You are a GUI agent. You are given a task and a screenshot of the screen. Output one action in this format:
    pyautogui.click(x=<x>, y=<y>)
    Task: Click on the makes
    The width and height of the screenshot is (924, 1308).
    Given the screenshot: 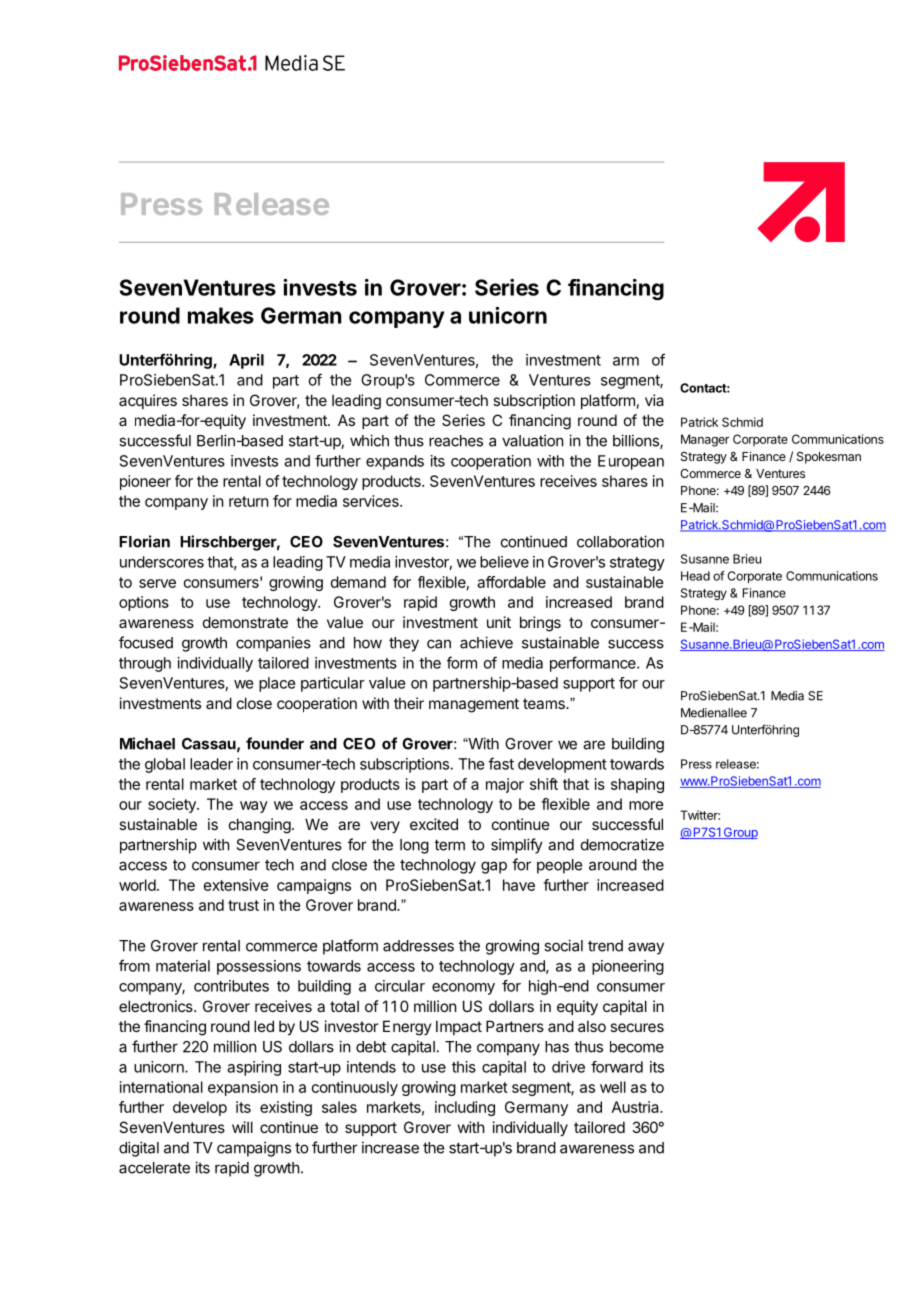 What is the action you would take?
    pyautogui.click(x=221, y=315)
